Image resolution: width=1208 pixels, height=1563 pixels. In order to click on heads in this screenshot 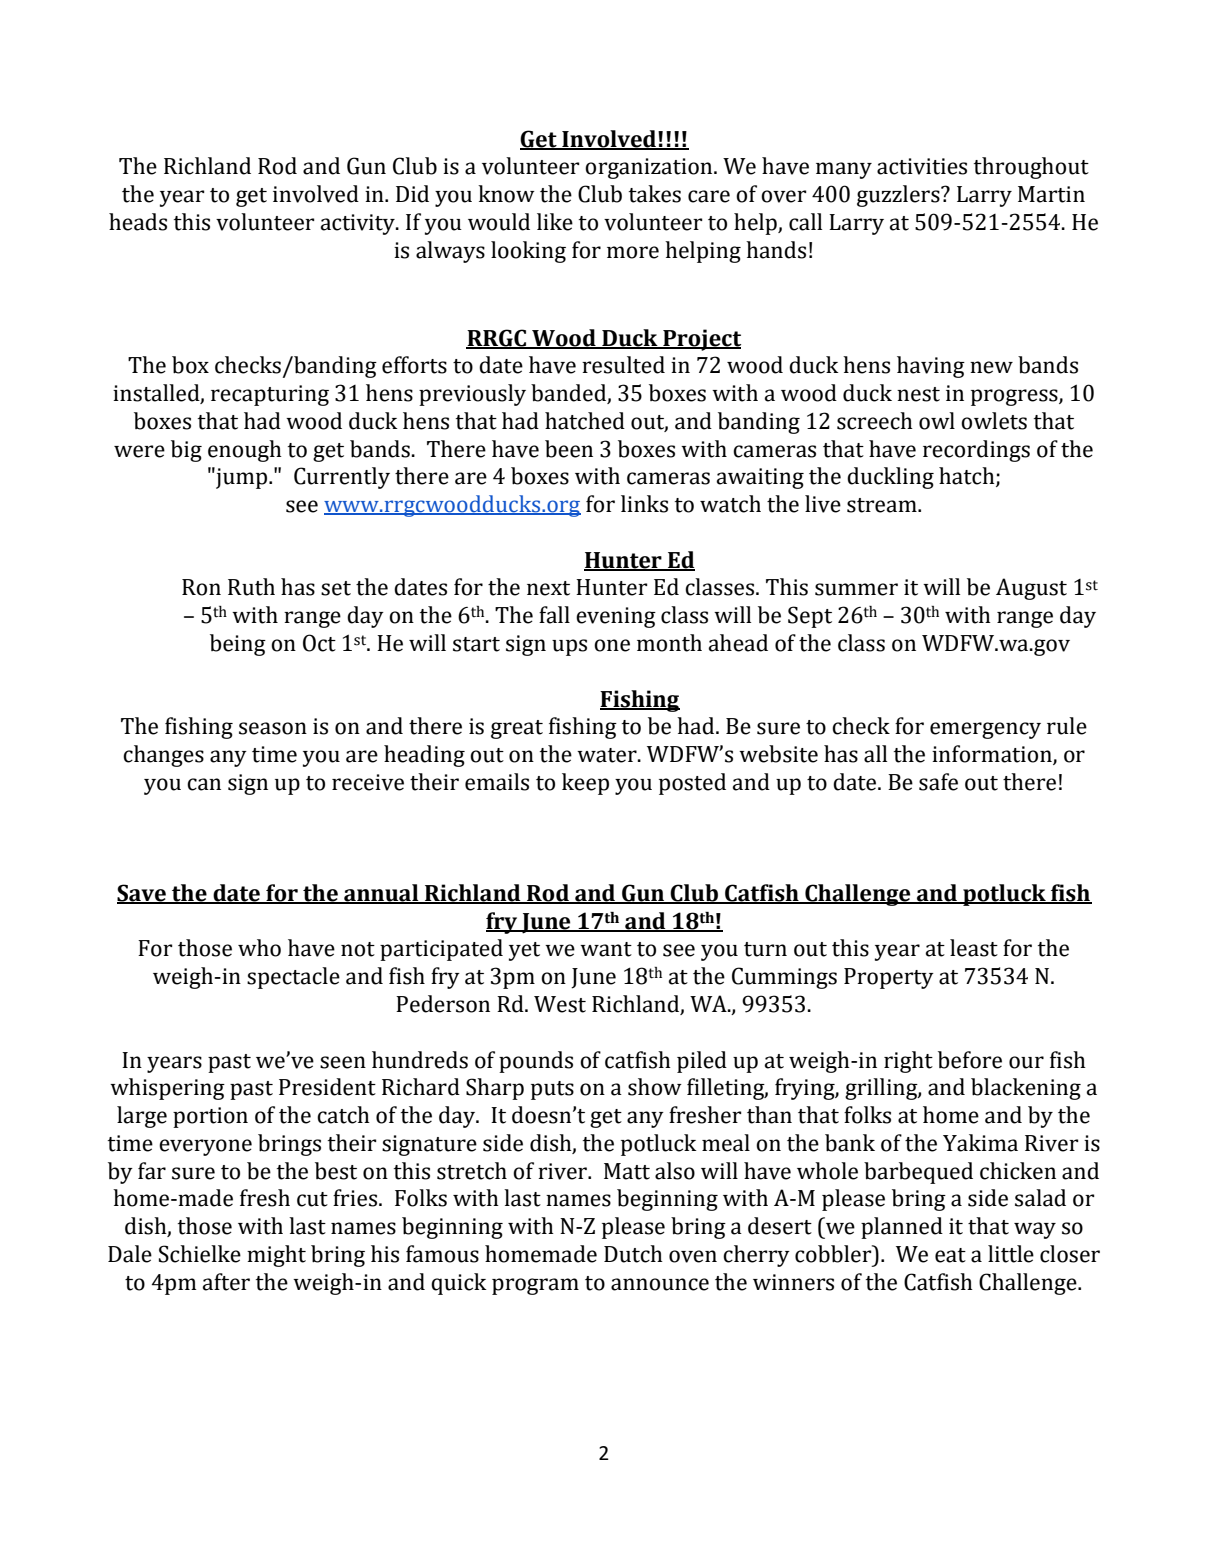, I will do `click(138, 222)`.
